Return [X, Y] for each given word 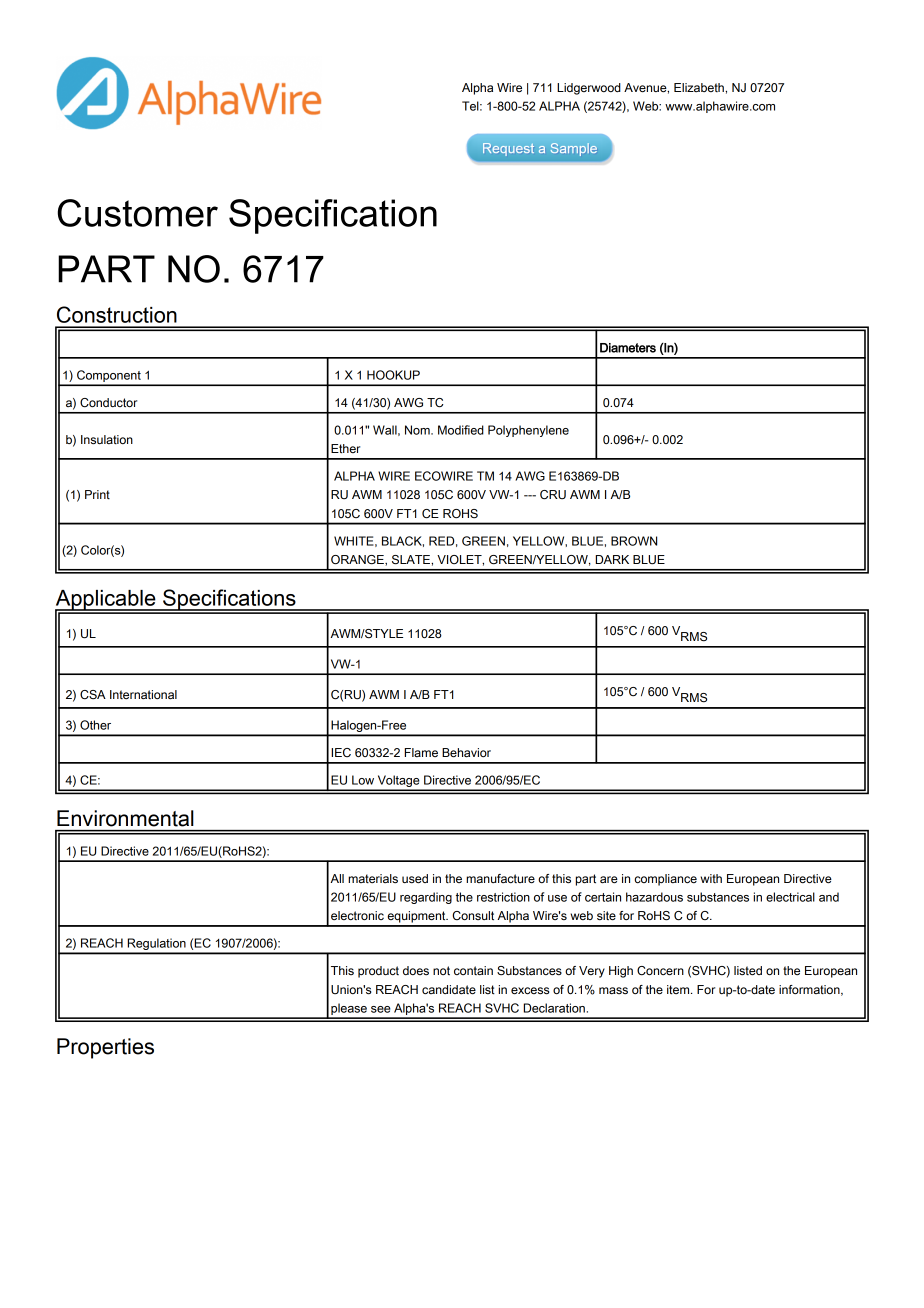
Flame [421, 752]
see [381, 1009]
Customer [137, 213]
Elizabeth [700, 87]
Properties [105, 1048]
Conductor [108, 403]
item [679, 990]
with [711, 878]
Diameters [628, 348]
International [143, 694]
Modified [461, 430]
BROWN [634, 541]
